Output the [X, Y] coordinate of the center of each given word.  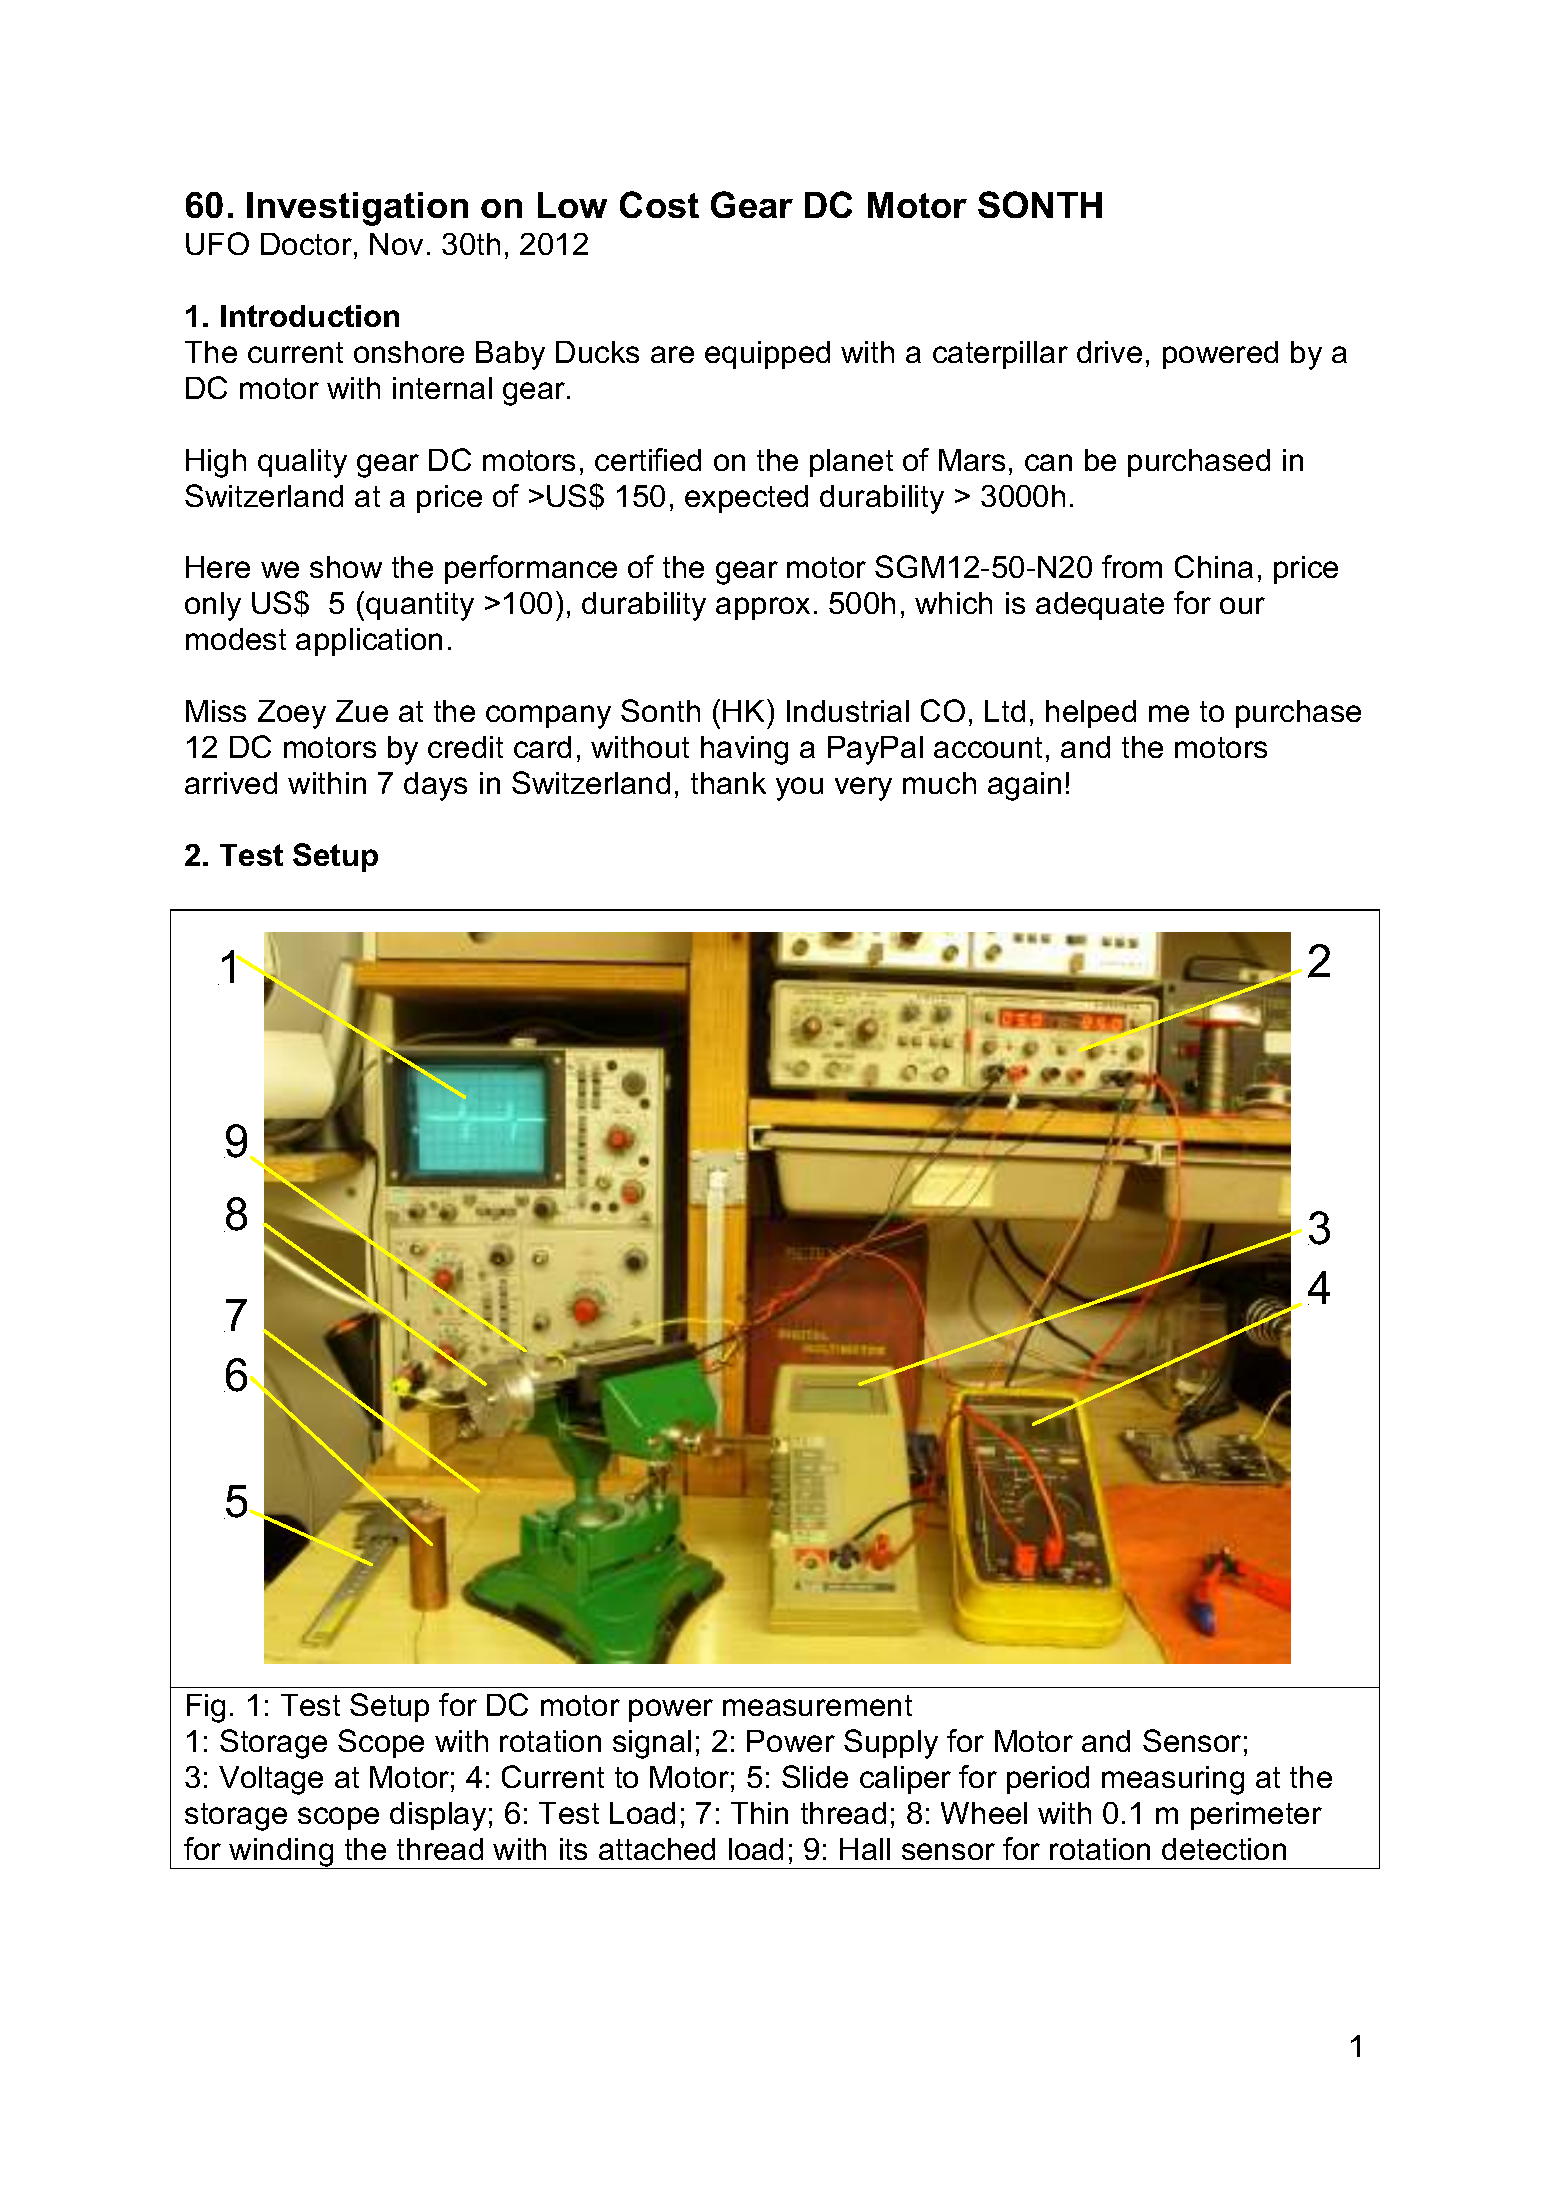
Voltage [271, 1780]
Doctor [306, 244]
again [1024, 786]
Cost [659, 204]
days [435, 786]
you [799, 789]
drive [1109, 352]
